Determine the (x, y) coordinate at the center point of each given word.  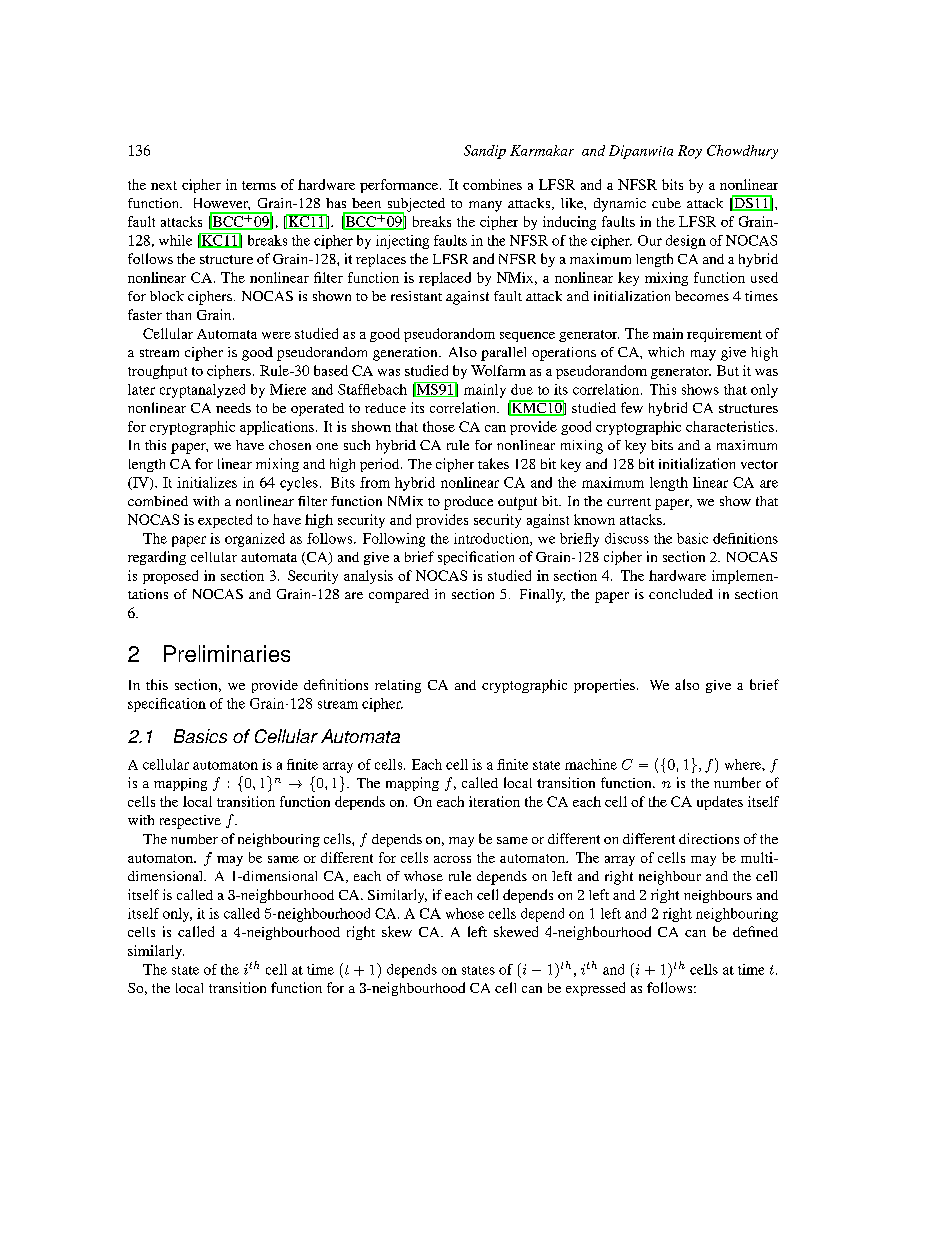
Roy (690, 152)
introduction (492, 539)
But (728, 370)
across (452, 859)
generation (406, 354)
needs (233, 408)
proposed (170, 577)
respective (190, 822)
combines (492, 184)
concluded (681, 594)
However (222, 204)
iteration (494, 801)
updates (720, 803)
